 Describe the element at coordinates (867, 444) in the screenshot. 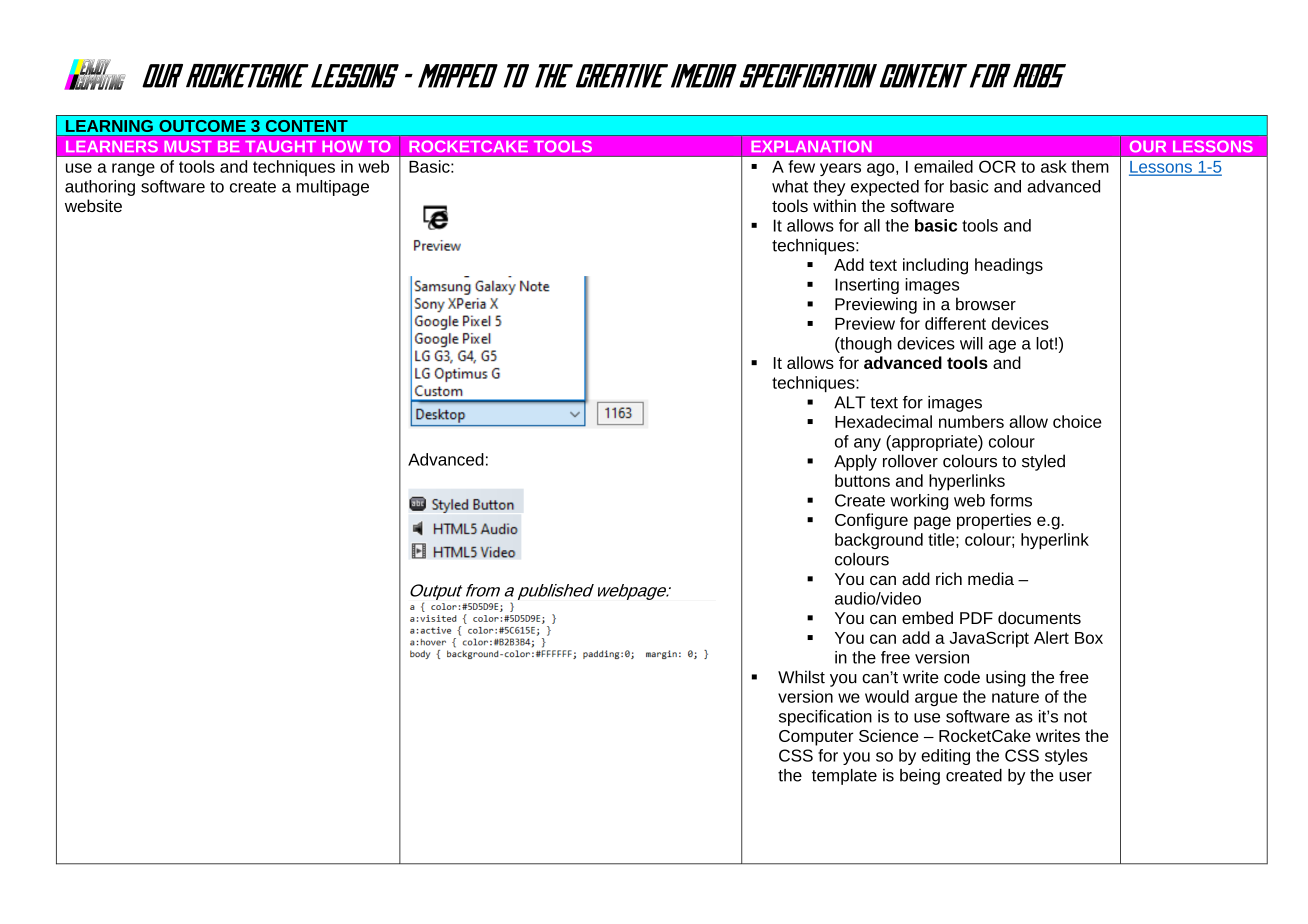

I see `any` at that location.
